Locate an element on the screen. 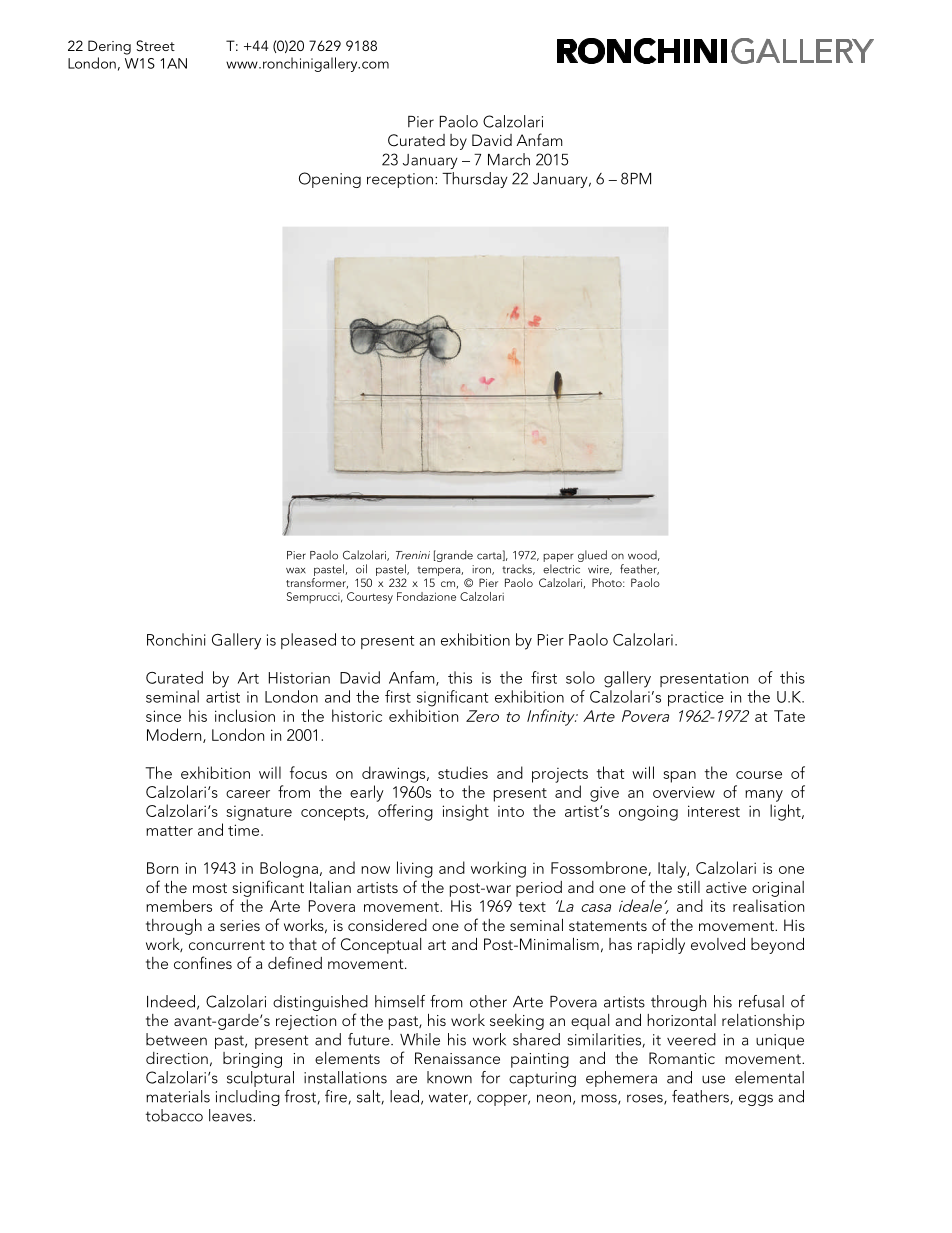 The height and width of the screenshot is (1233, 952). wax is located at coordinates (296, 570).
